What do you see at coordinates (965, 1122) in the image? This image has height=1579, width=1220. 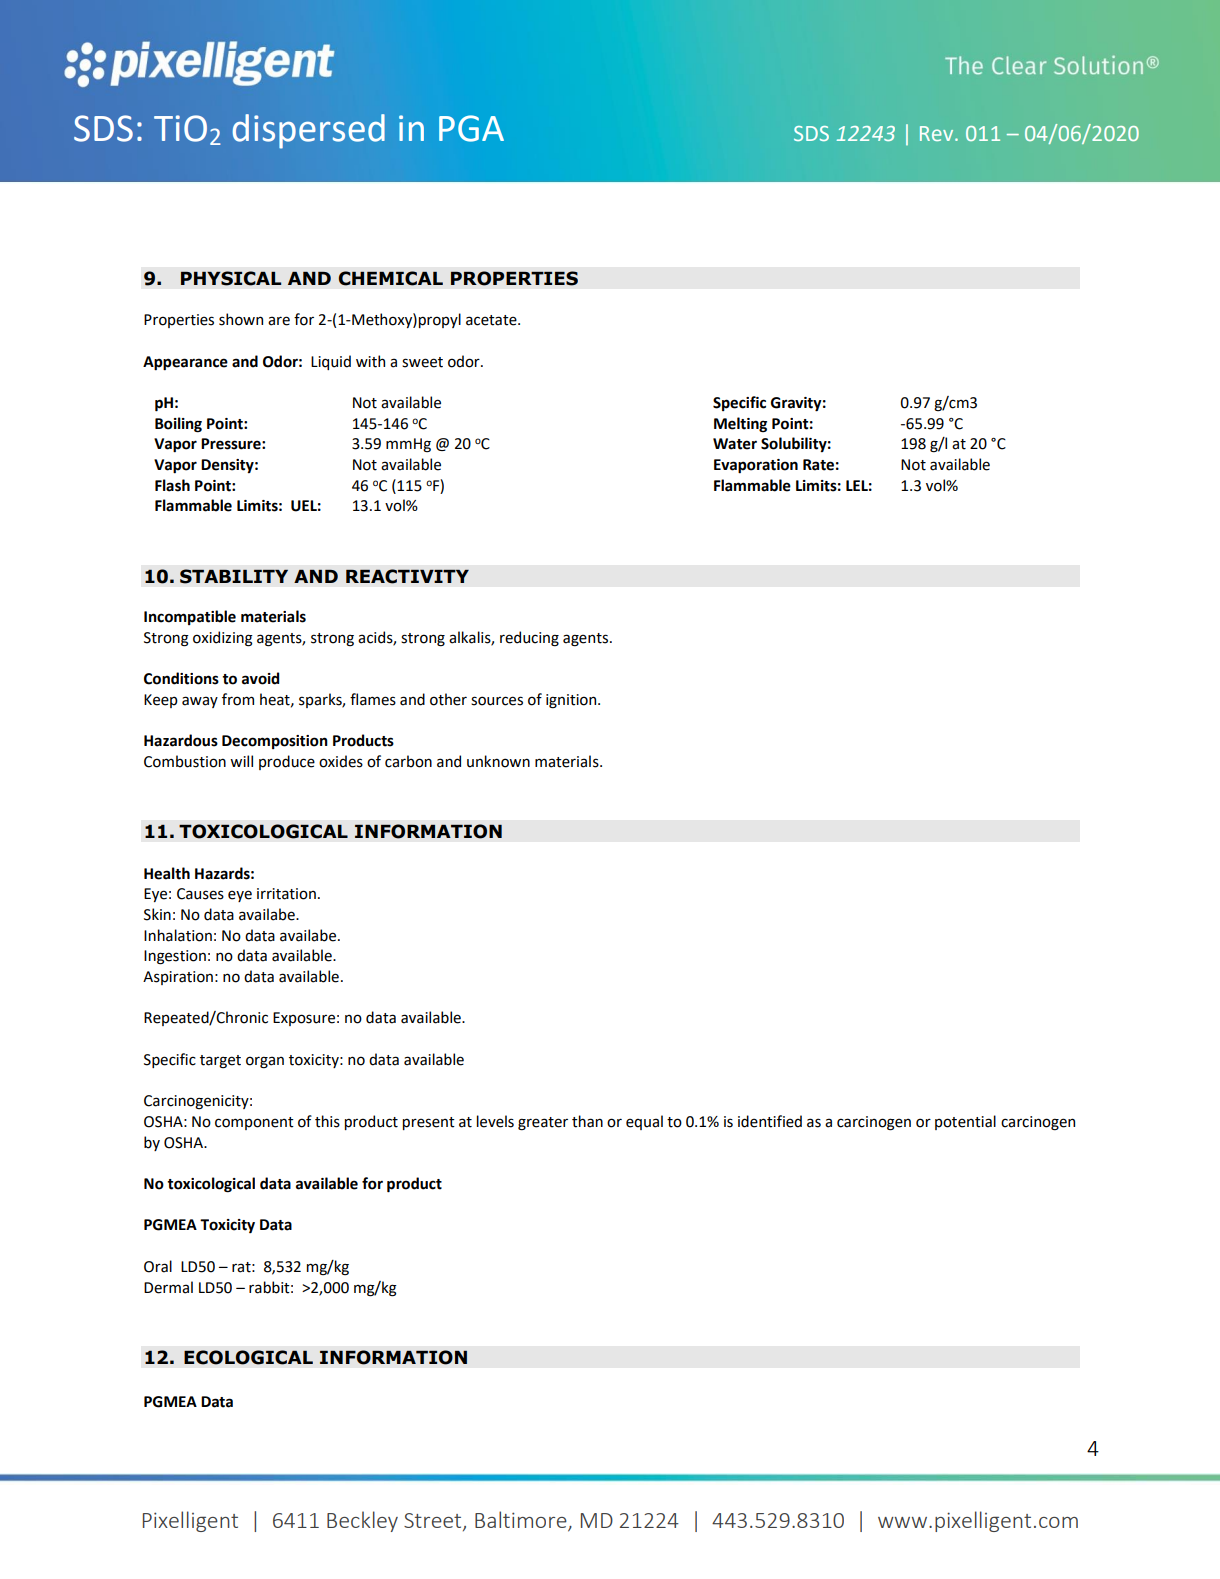 I see `potential` at bounding box center [965, 1122].
